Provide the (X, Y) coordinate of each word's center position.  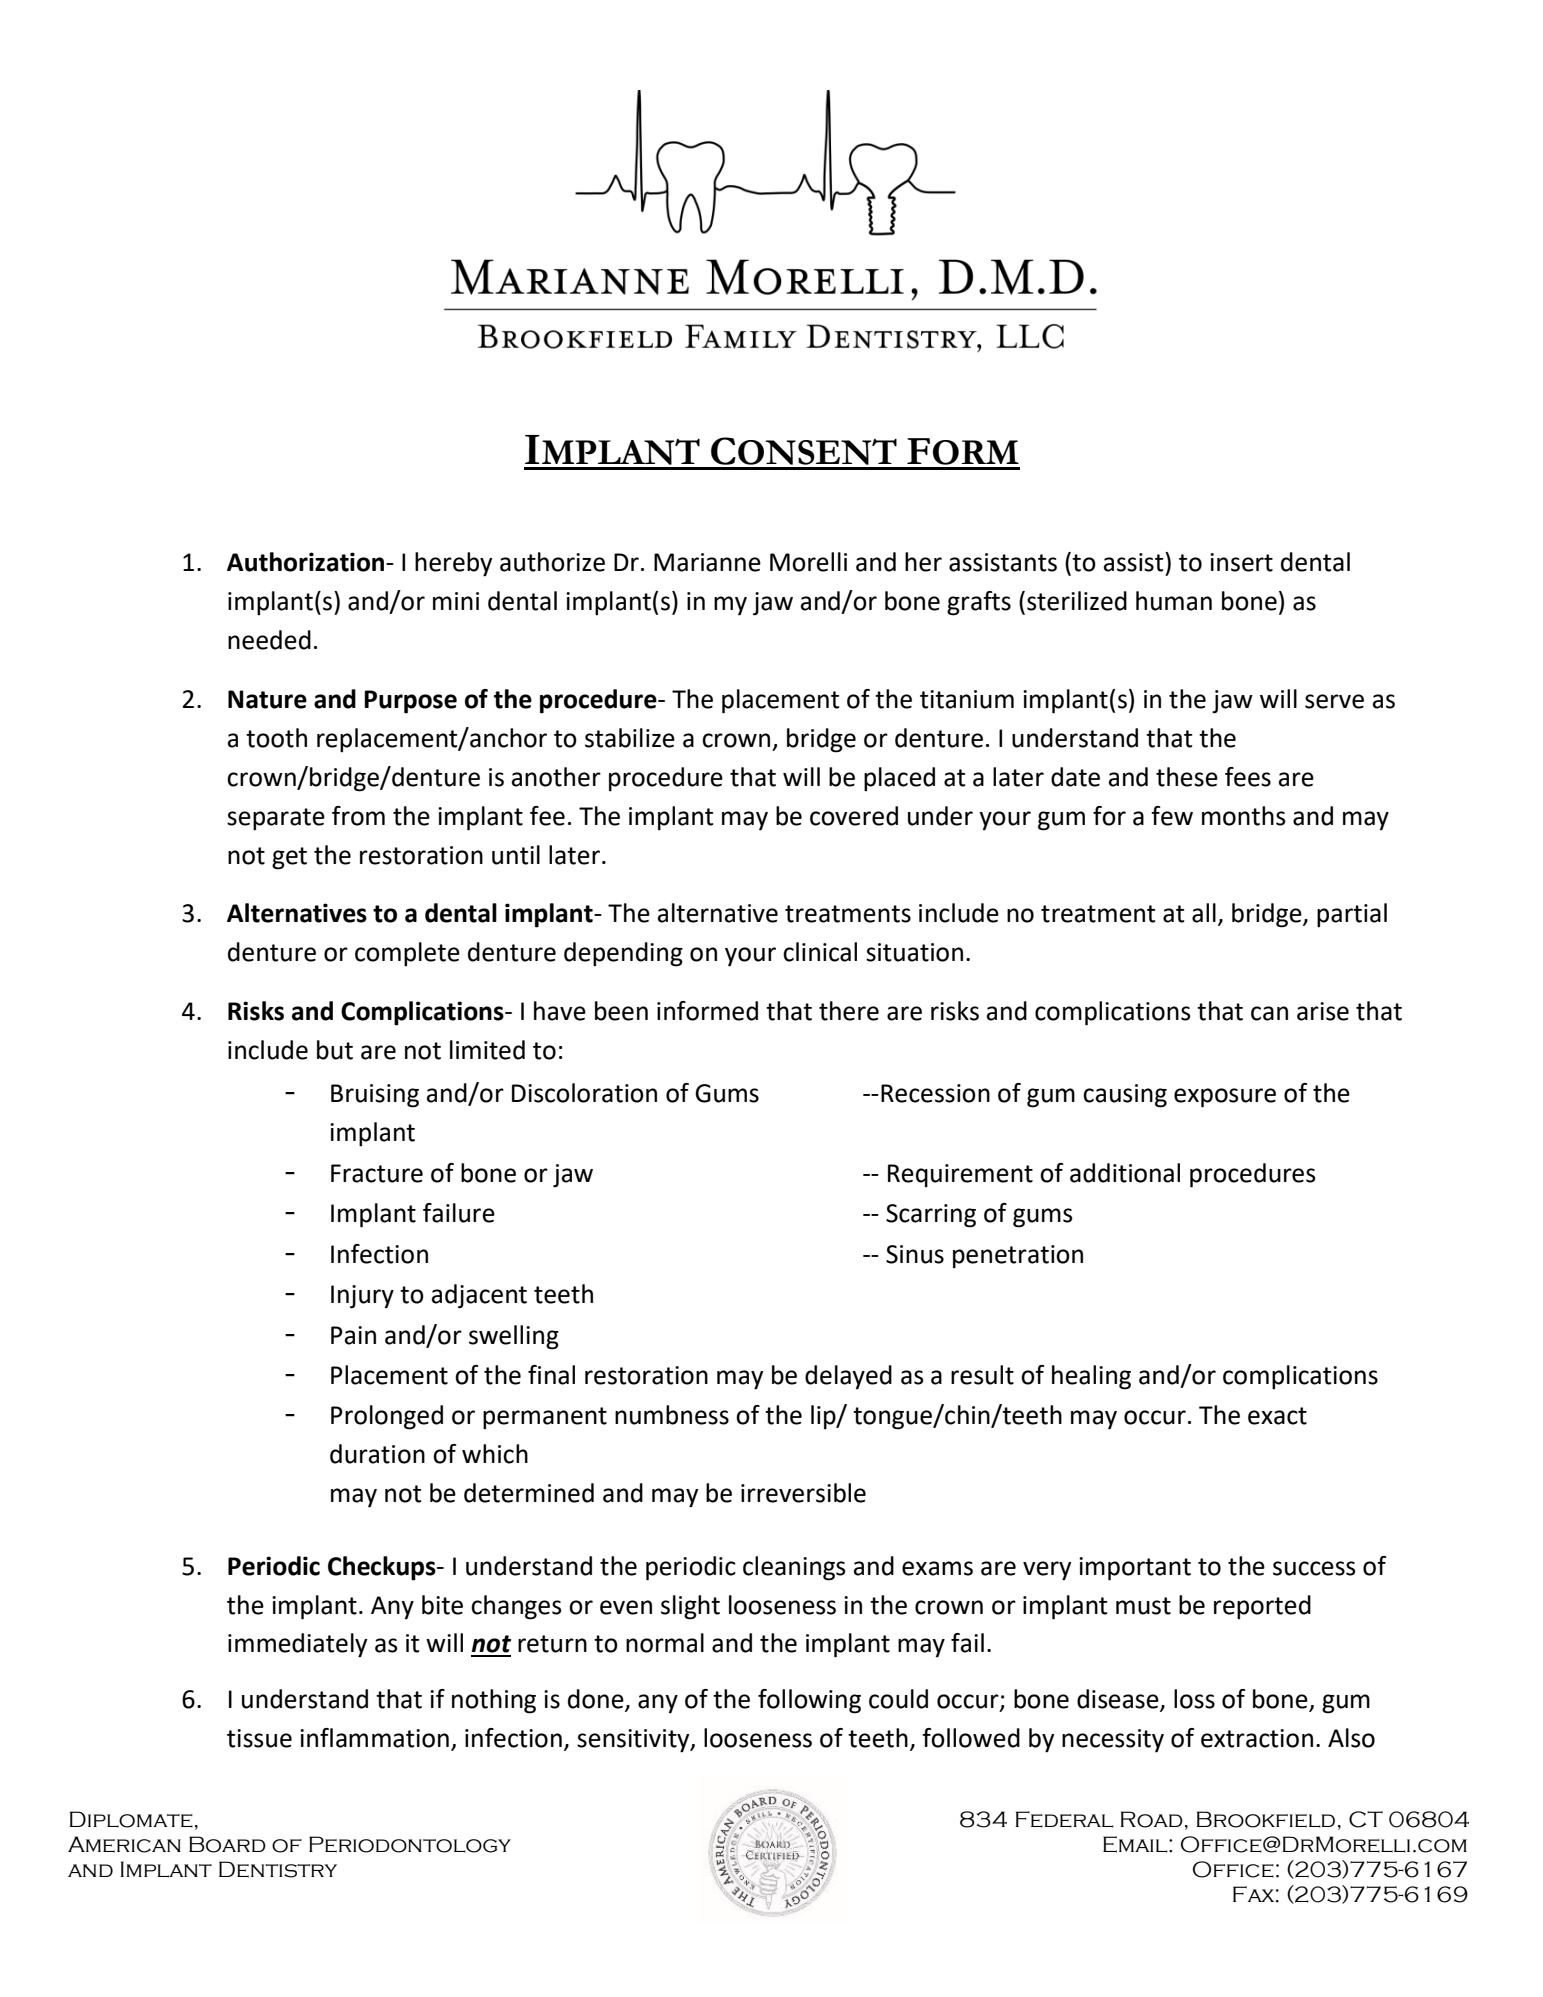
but (335, 1050)
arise (1323, 1011)
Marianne (707, 562)
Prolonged (387, 1417)
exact (1277, 1416)
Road (1151, 1819)
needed (269, 640)
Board (227, 1844)
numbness (672, 1415)
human (1174, 601)
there (849, 1011)
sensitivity (634, 1741)
